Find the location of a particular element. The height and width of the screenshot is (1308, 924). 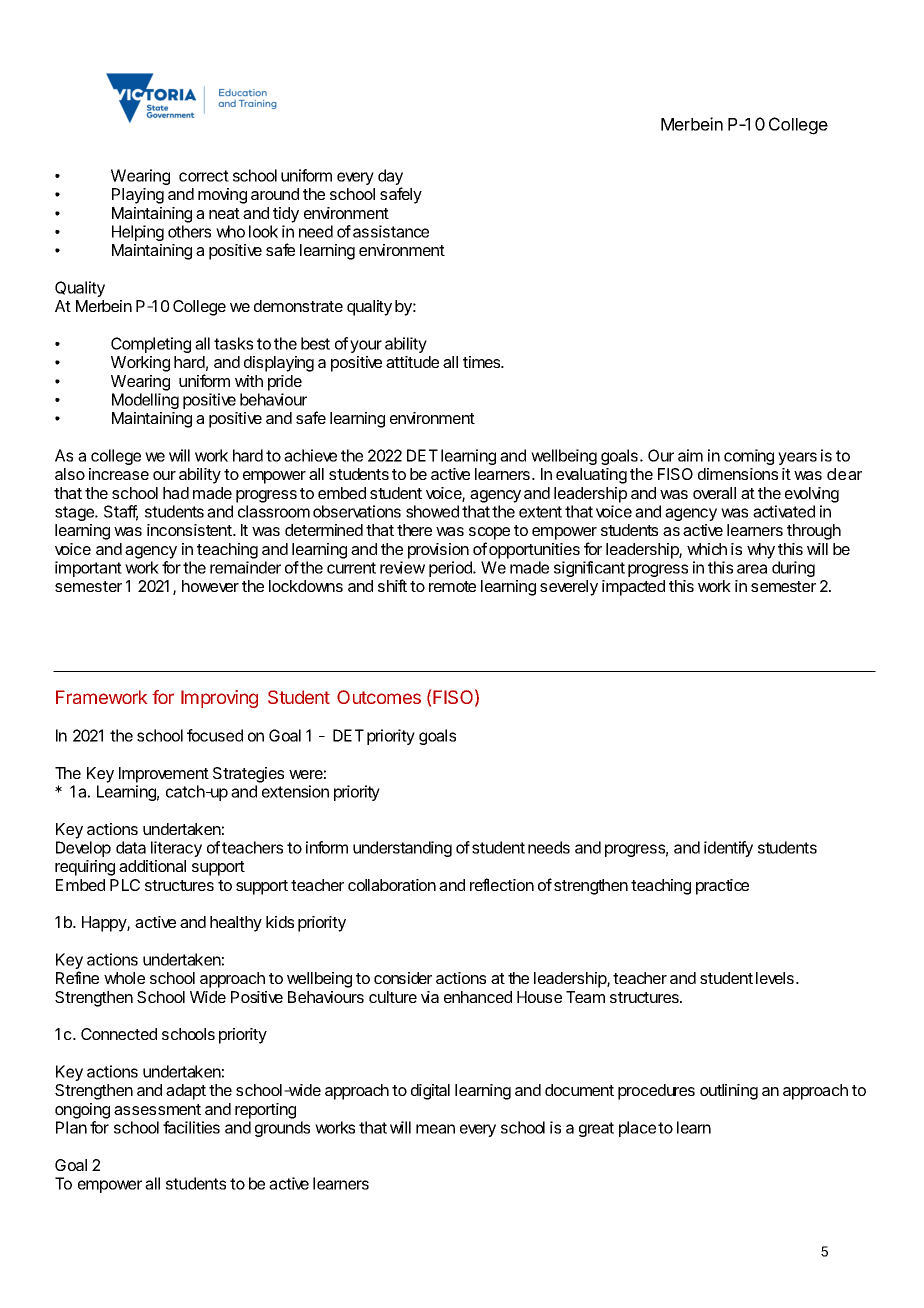

showed is located at coordinates (432, 511).
